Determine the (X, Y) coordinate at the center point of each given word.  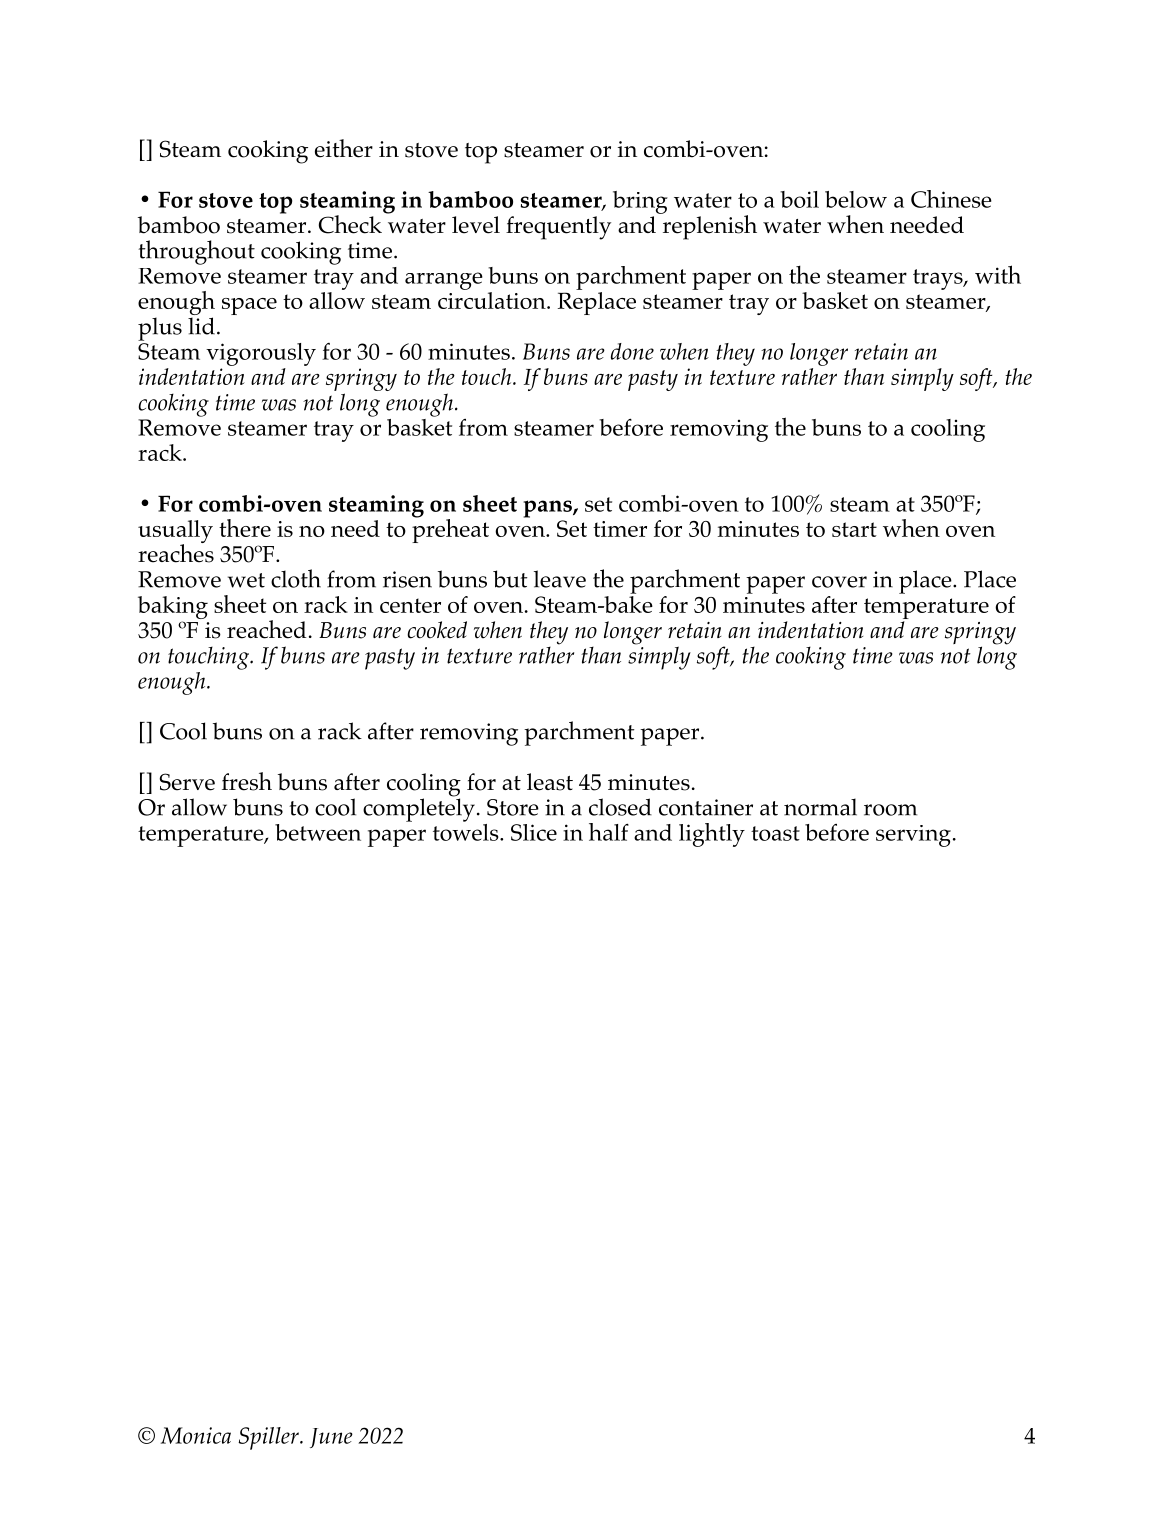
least (550, 782)
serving (913, 836)
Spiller (269, 1438)
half (609, 832)
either (344, 148)
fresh (247, 781)
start (854, 529)
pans (548, 509)
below (856, 199)
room (890, 810)
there (245, 528)
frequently (558, 228)
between (318, 832)
